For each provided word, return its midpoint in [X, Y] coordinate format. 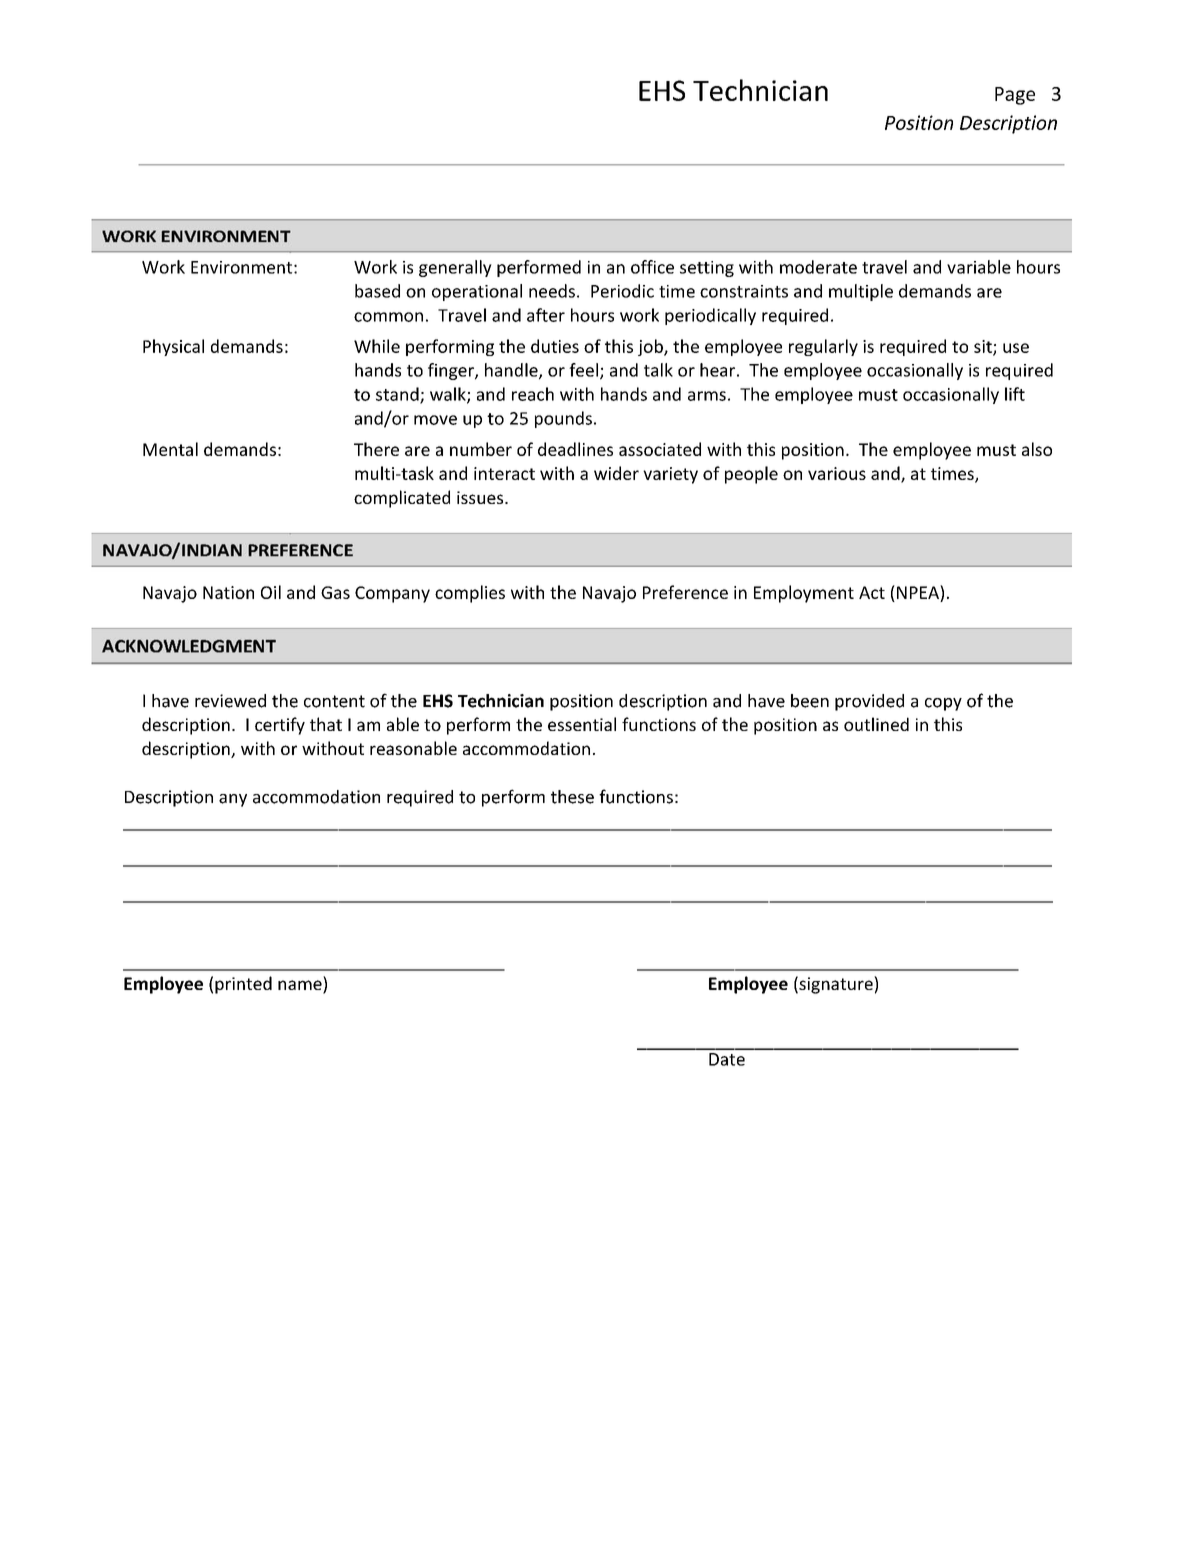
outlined [876, 724]
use [1016, 348]
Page [1015, 96]
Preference [685, 592]
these [572, 797]
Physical [173, 347]
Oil [271, 592]
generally [455, 268]
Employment [804, 594]
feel [583, 370]
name [301, 986]
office [652, 267]
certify [280, 726]
